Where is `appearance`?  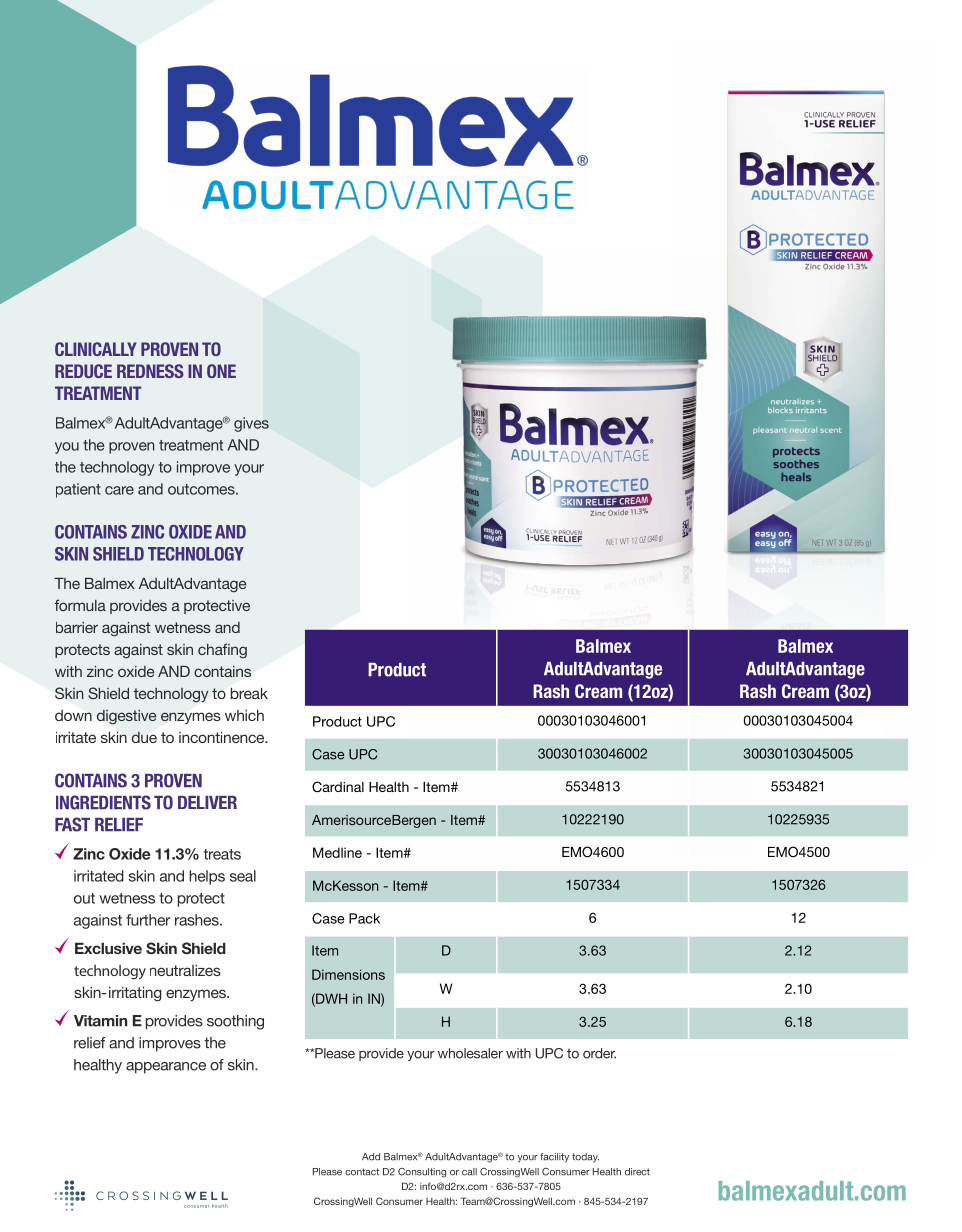 appearance is located at coordinates (166, 1068).
